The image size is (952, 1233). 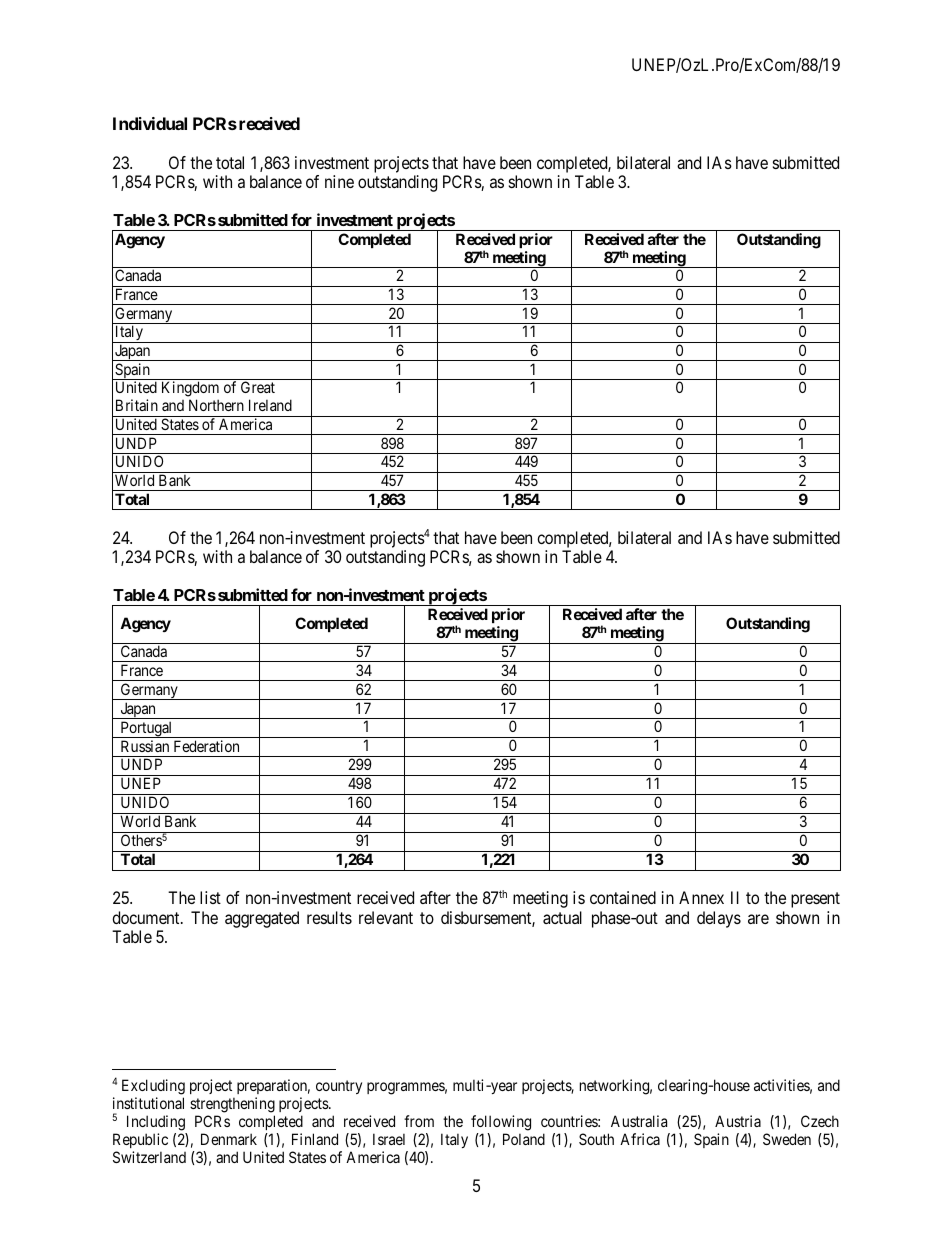 I want to click on nine, so click(x=339, y=181).
